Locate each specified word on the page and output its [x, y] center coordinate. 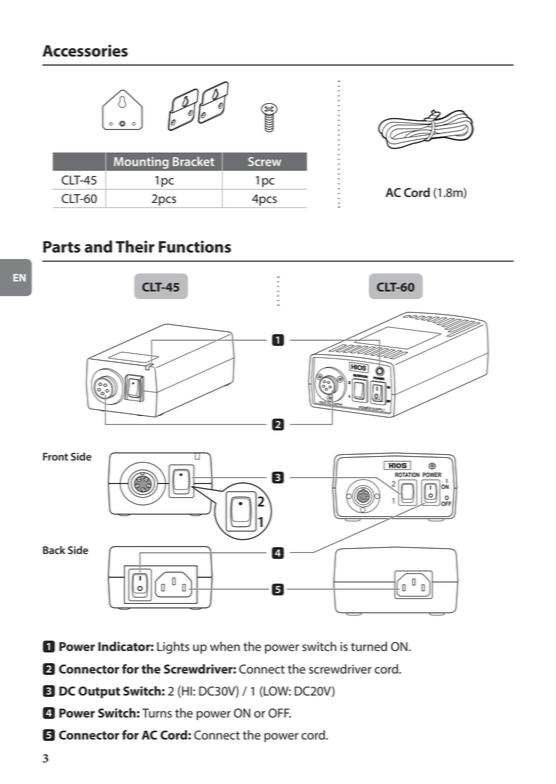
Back [54, 550]
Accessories [85, 50]
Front [55, 457]
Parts [62, 247]
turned [369, 646]
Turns [157, 713]
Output [99, 692]
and [98, 246]
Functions [195, 246]
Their [135, 246]
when [225, 647]
